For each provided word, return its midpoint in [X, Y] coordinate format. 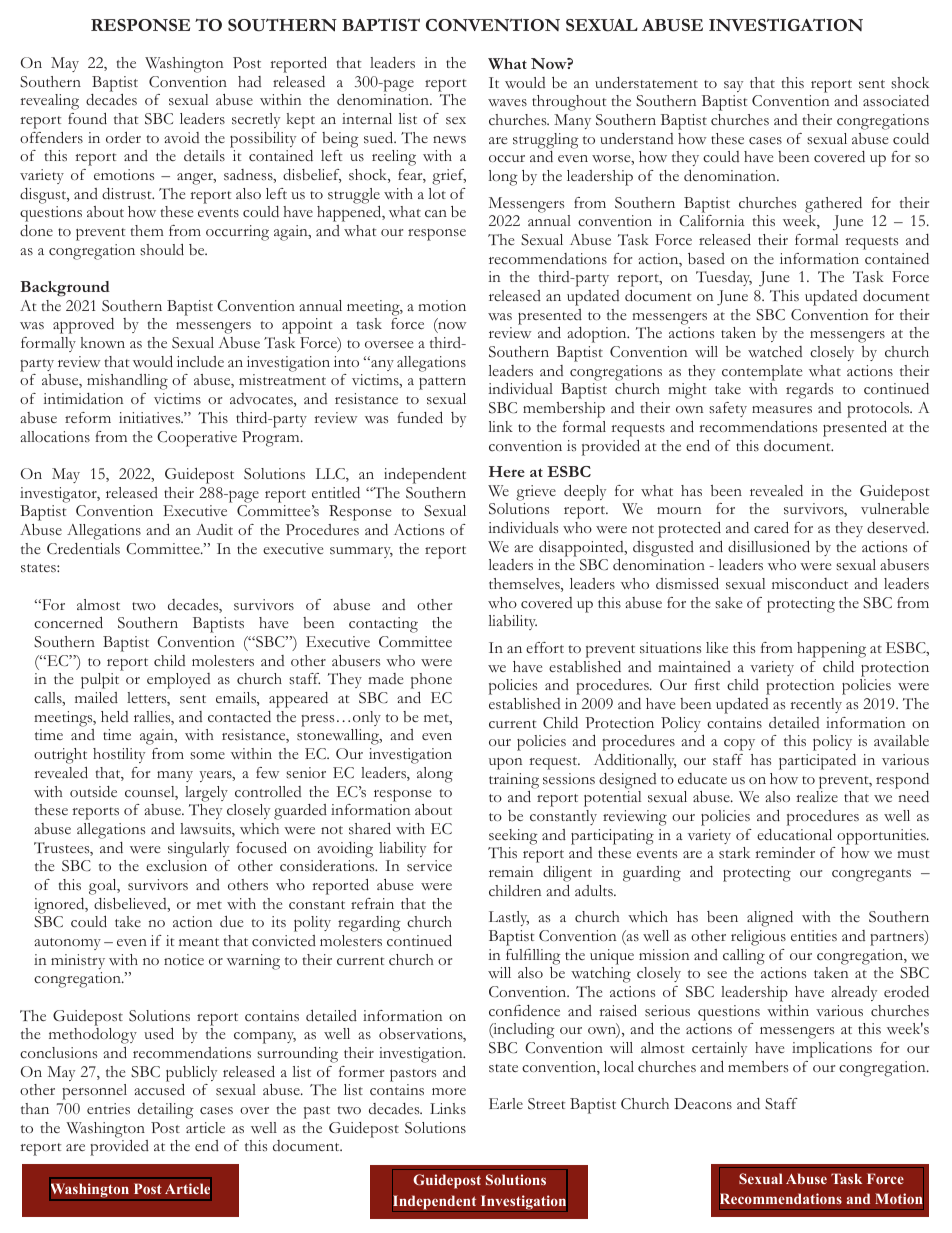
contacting [383, 625]
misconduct [810, 584]
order [123, 138]
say [733, 86]
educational [794, 834]
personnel [94, 1092]
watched [775, 352]
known [103, 342]
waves [507, 102]
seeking [513, 837]
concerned [68, 623]
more [449, 1091]
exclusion [176, 866]
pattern [442, 383]
